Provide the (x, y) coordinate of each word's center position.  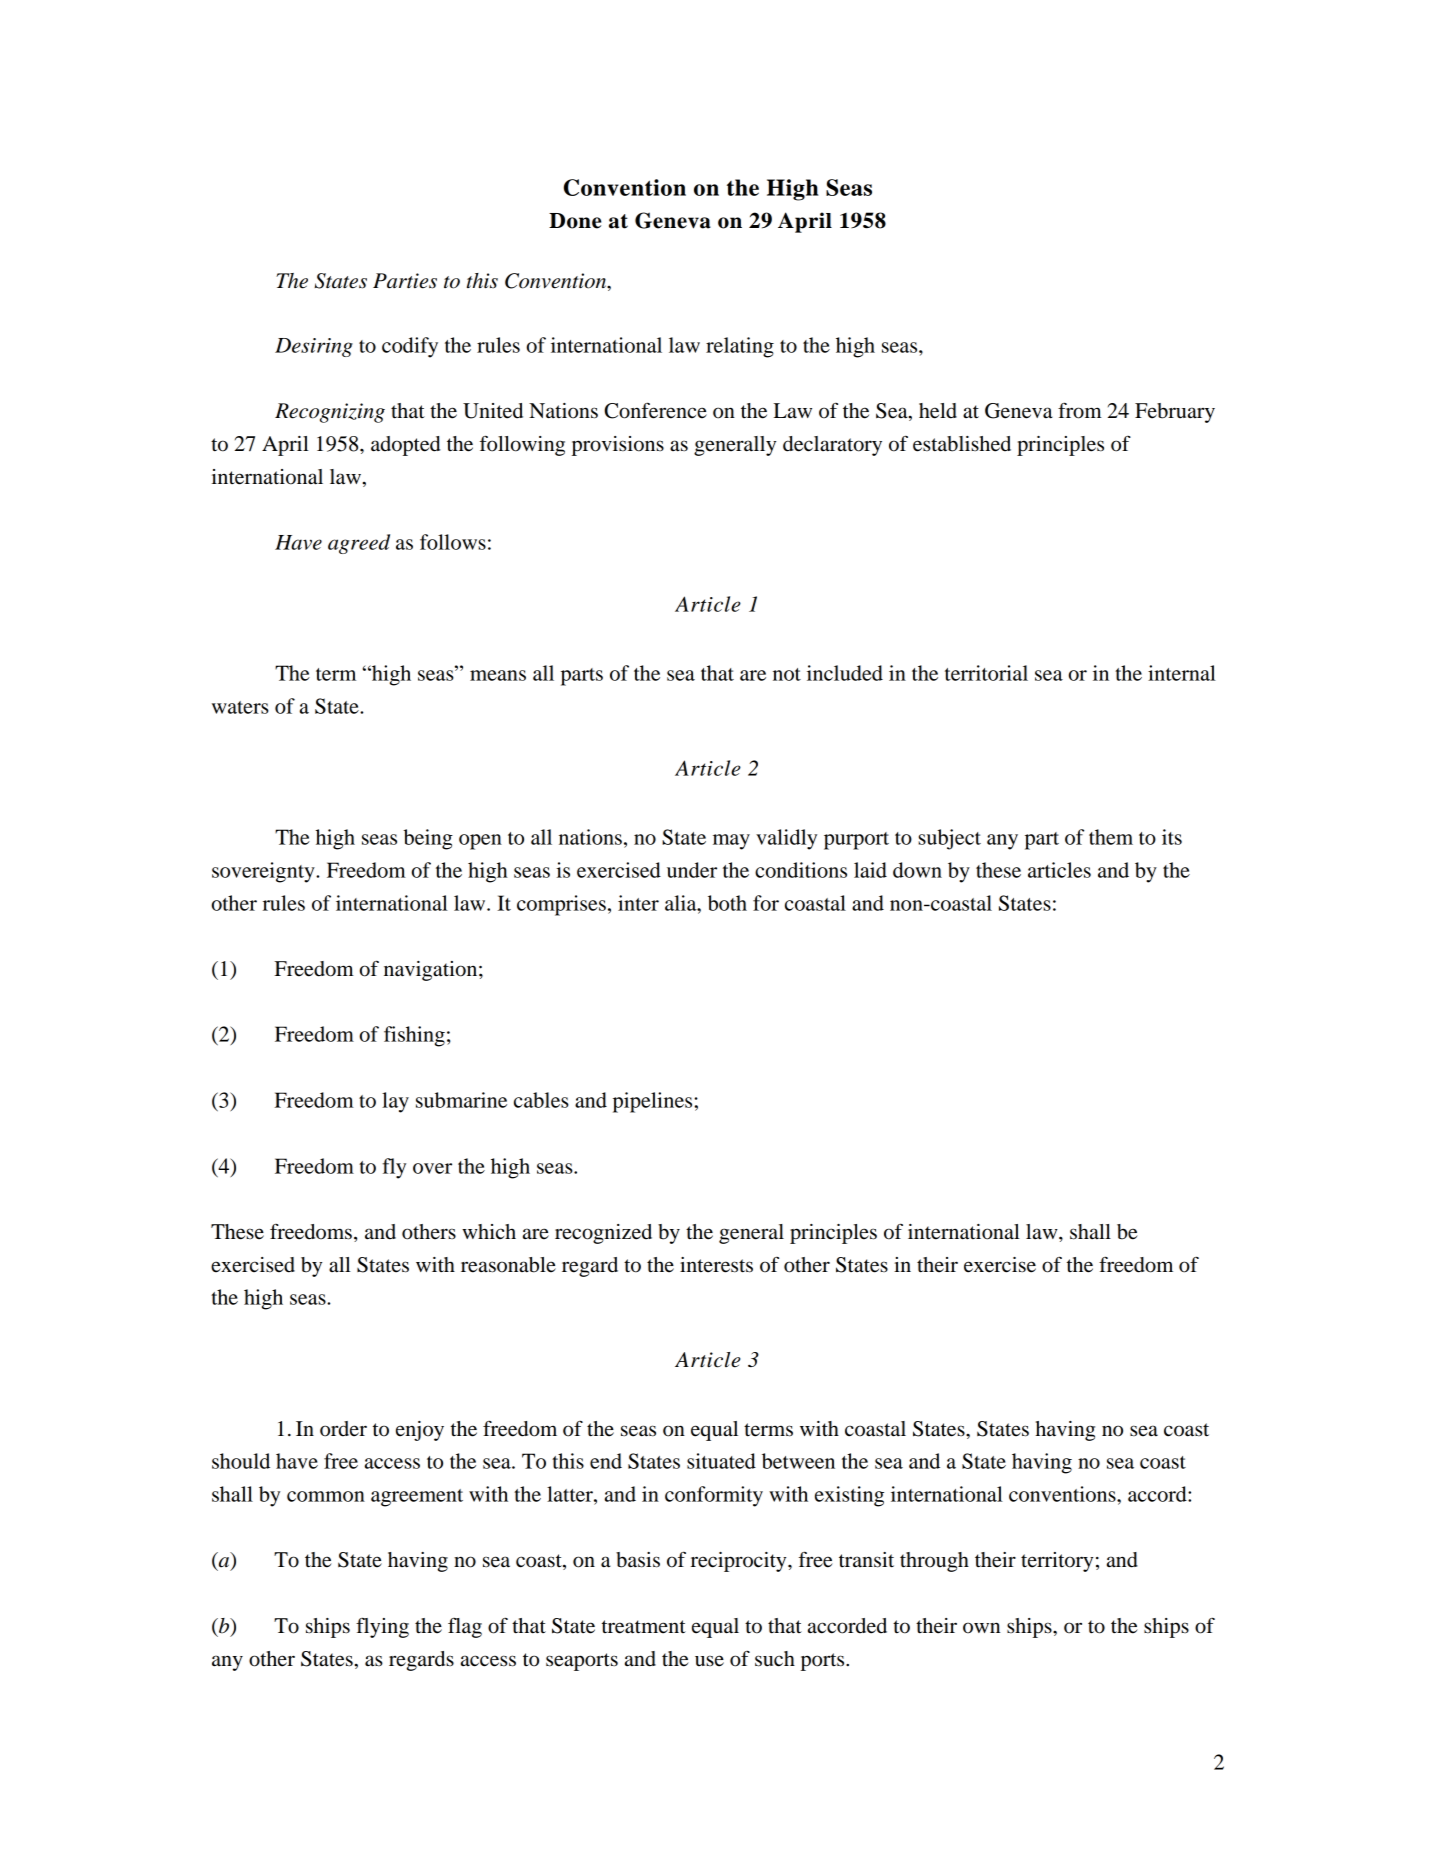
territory (1057, 1562)
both (727, 903)
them (1111, 837)
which (489, 1231)
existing (849, 1496)
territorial (986, 673)
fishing (414, 1036)
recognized (603, 1234)
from (1080, 410)
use (709, 1661)
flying (382, 1627)
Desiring (314, 347)
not (787, 674)
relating (740, 347)
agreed (359, 544)
